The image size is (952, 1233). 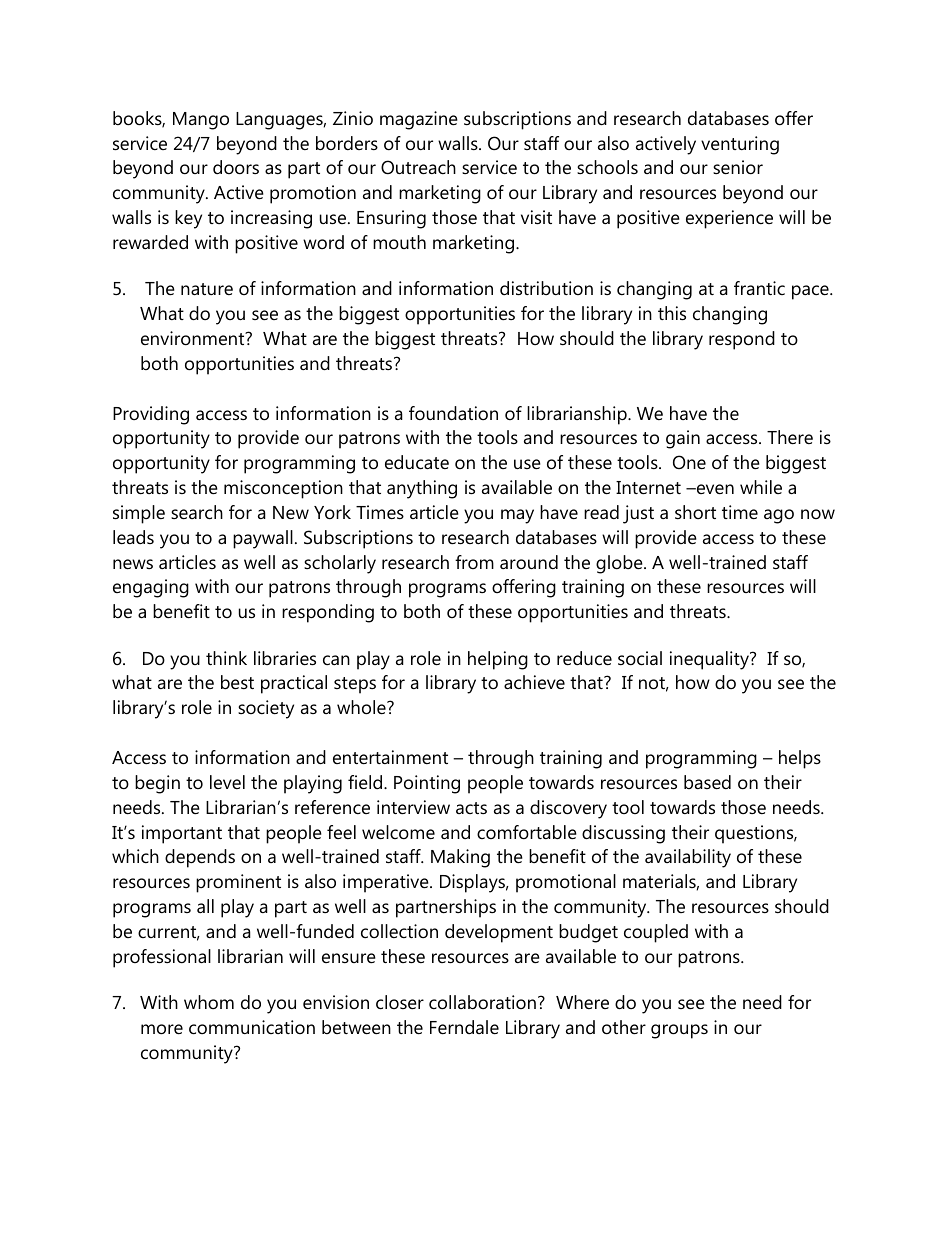 I want to click on whom, so click(x=209, y=1002).
